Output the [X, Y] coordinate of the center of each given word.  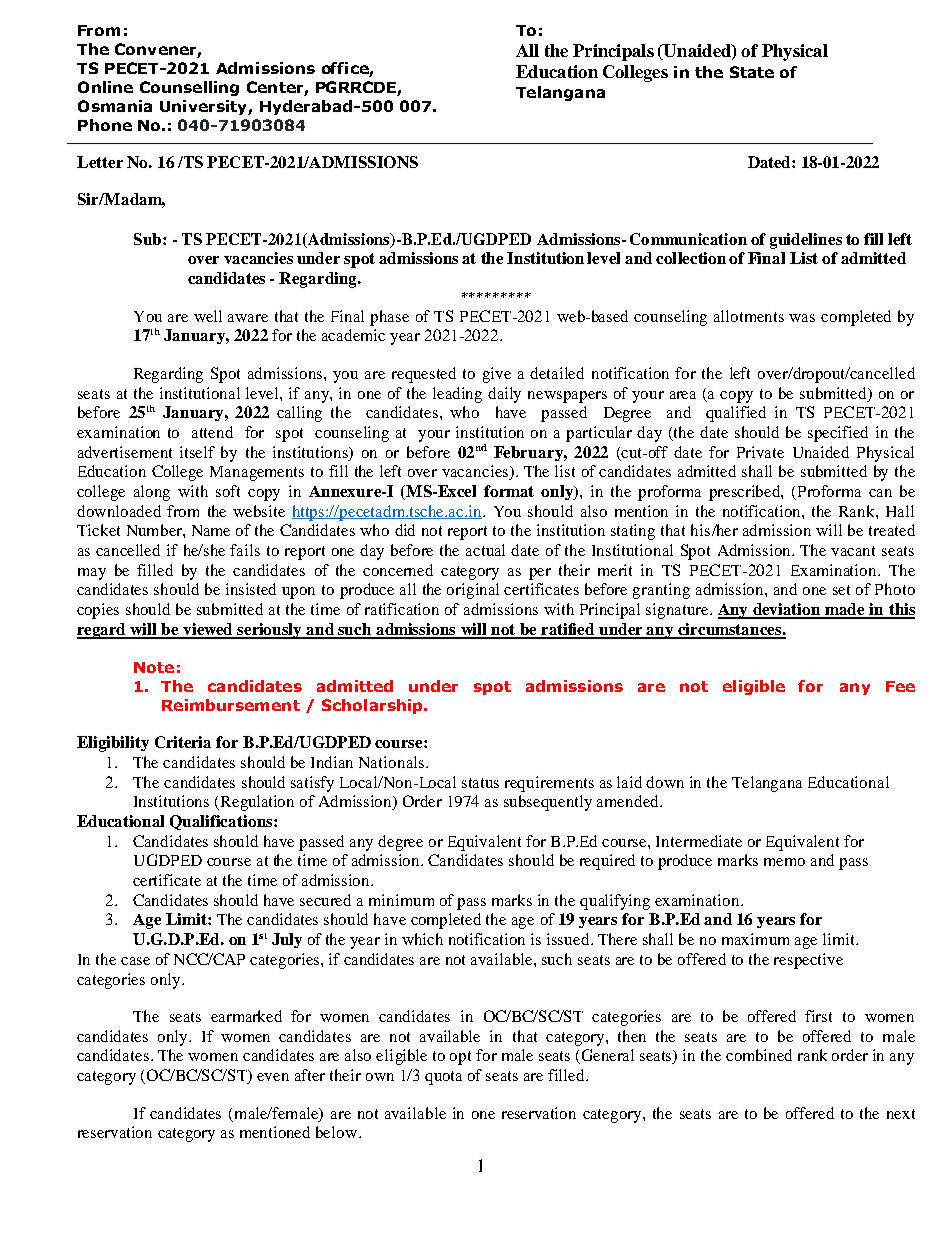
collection [691, 258]
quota [443, 1078]
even [273, 1077]
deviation [787, 610]
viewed [208, 630]
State [752, 72]
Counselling [189, 88]
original [473, 591]
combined [759, 1055]
